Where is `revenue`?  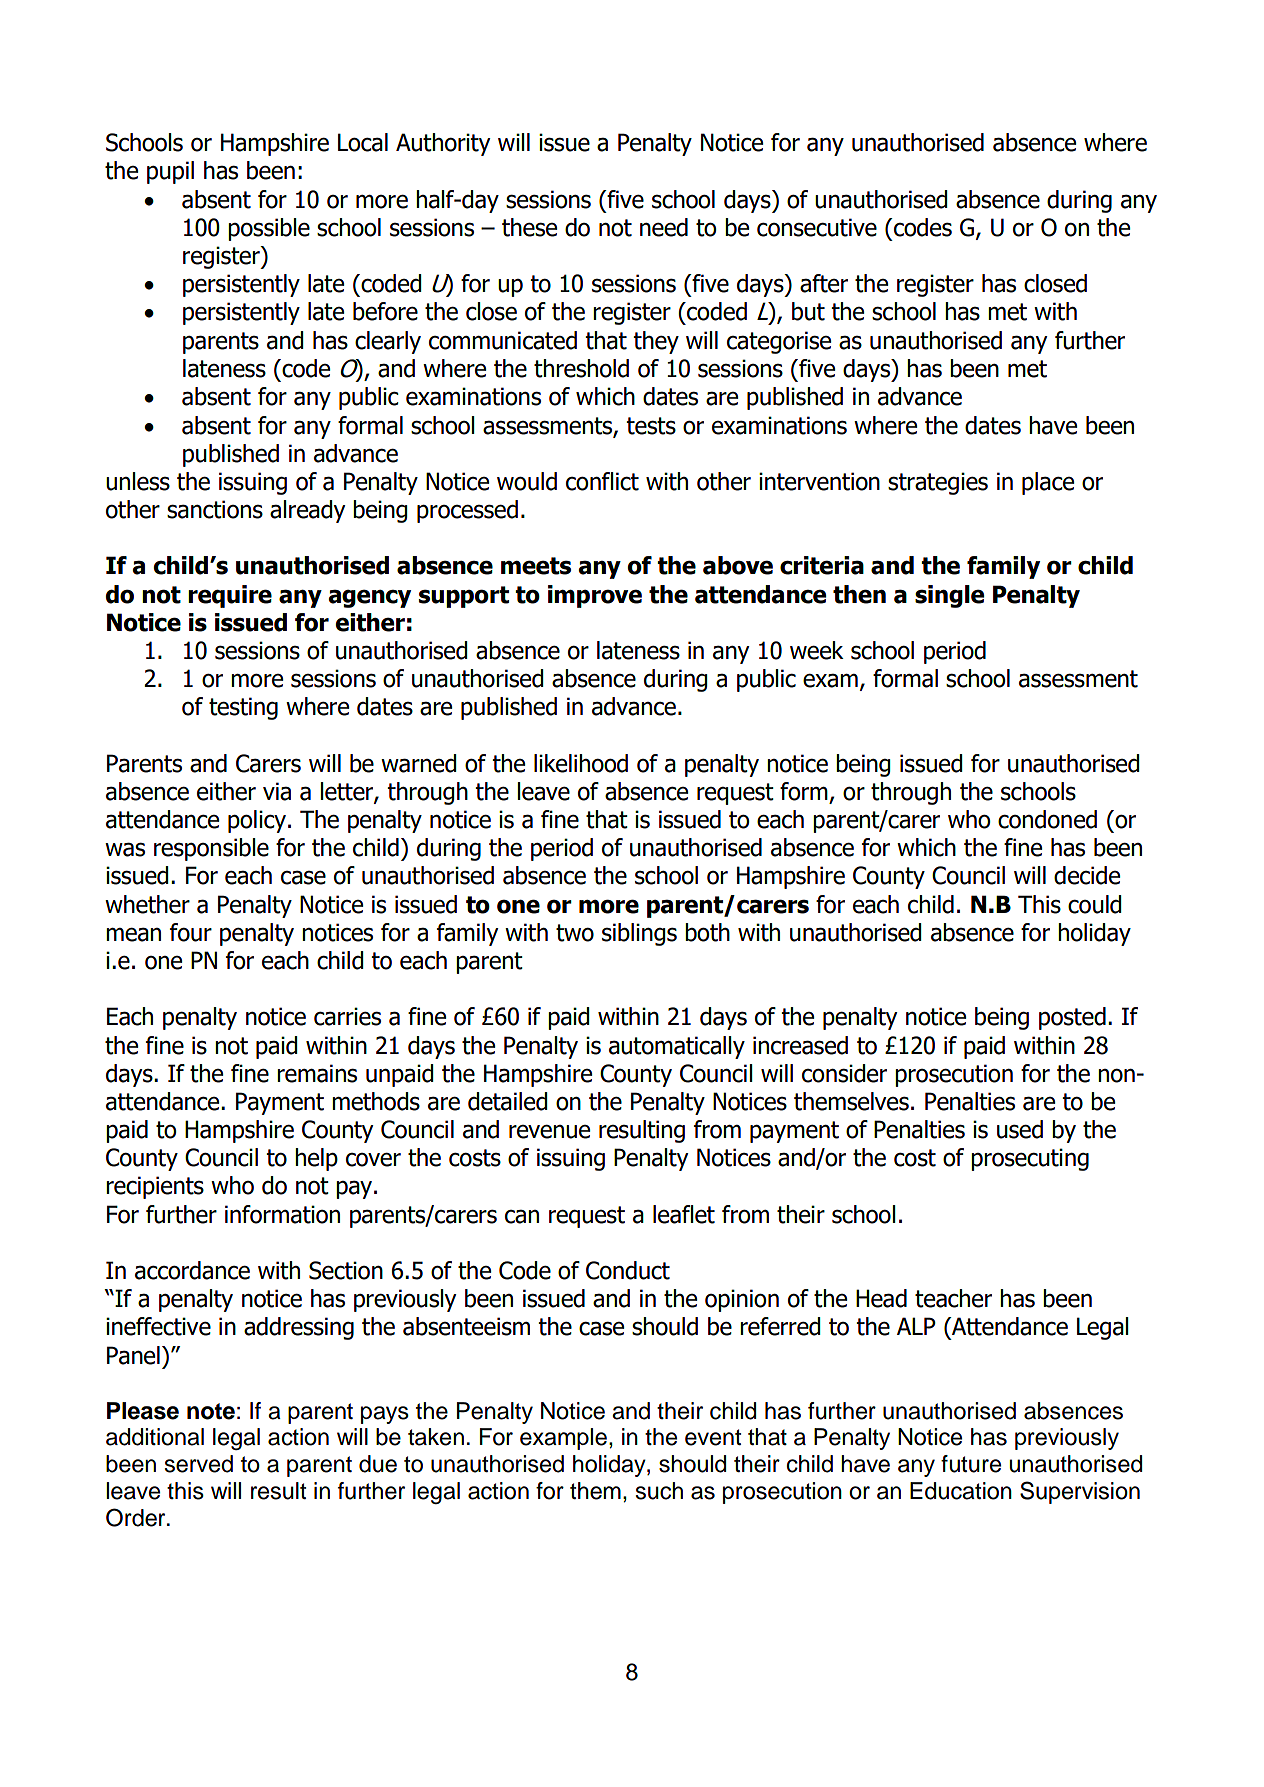
revenue is located at coordinates (549, 1132).
